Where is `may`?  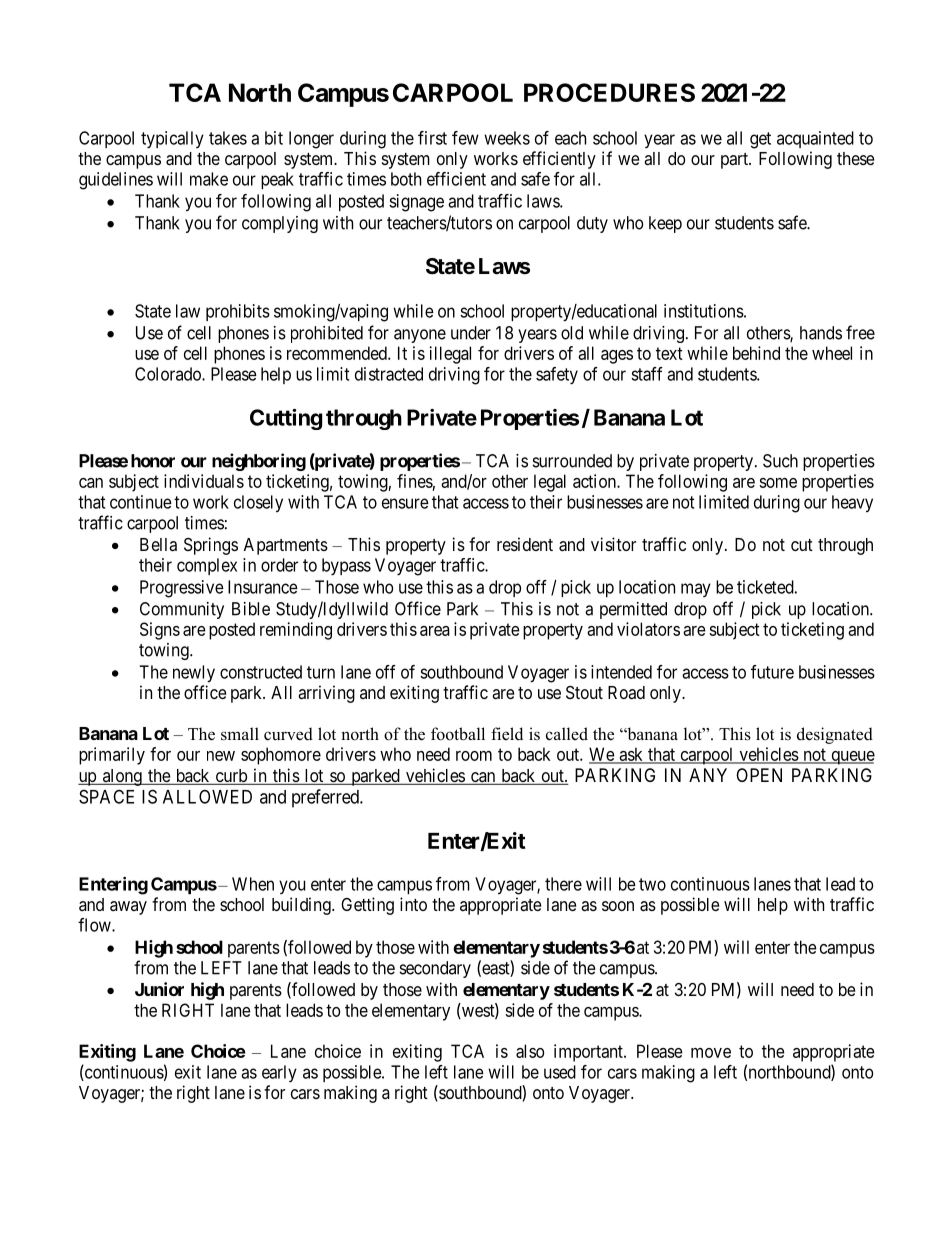
may is located at coordinates (696, 590).
